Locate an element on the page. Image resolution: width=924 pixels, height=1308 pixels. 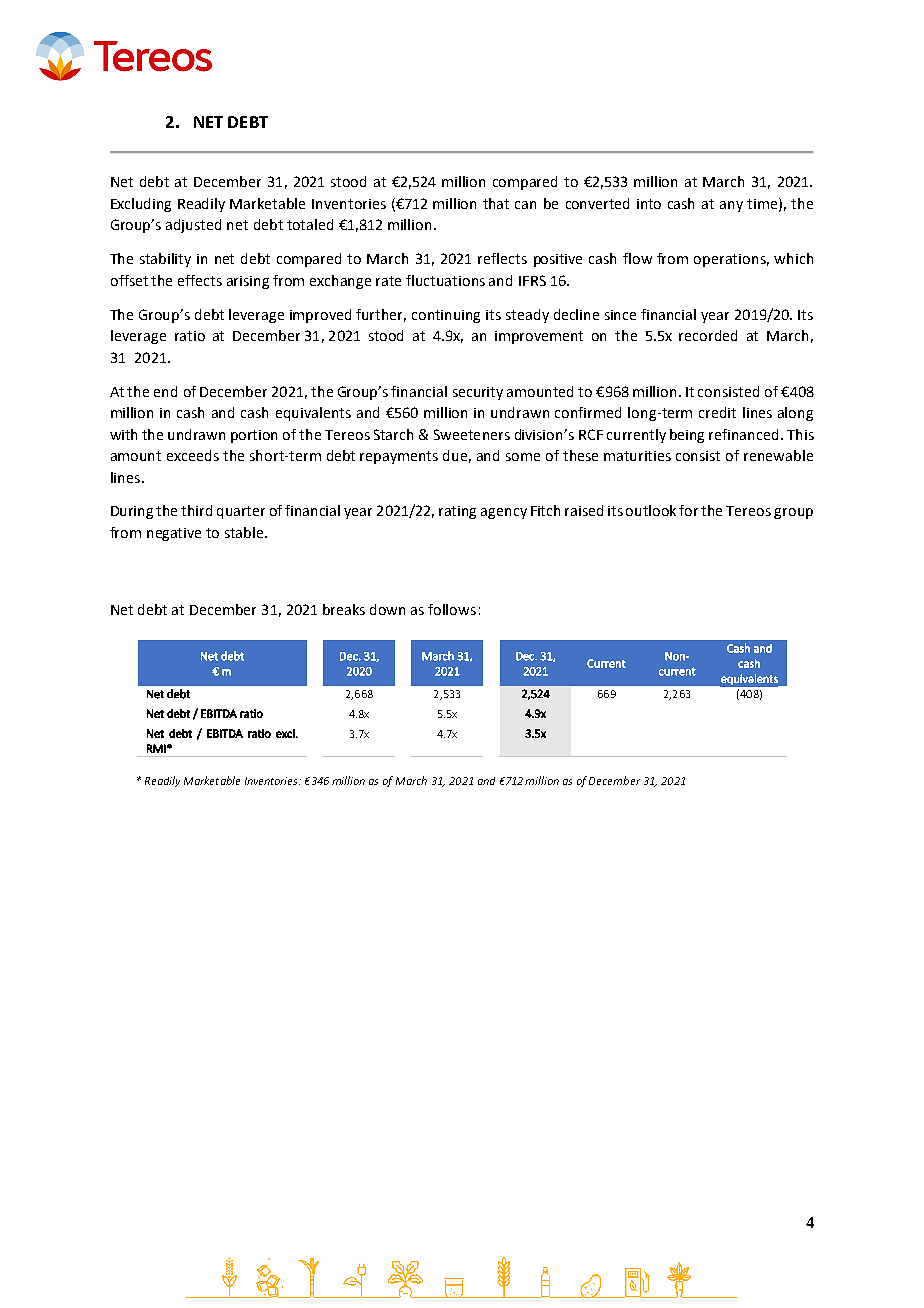
credit is located at coordinates (717, 412).
